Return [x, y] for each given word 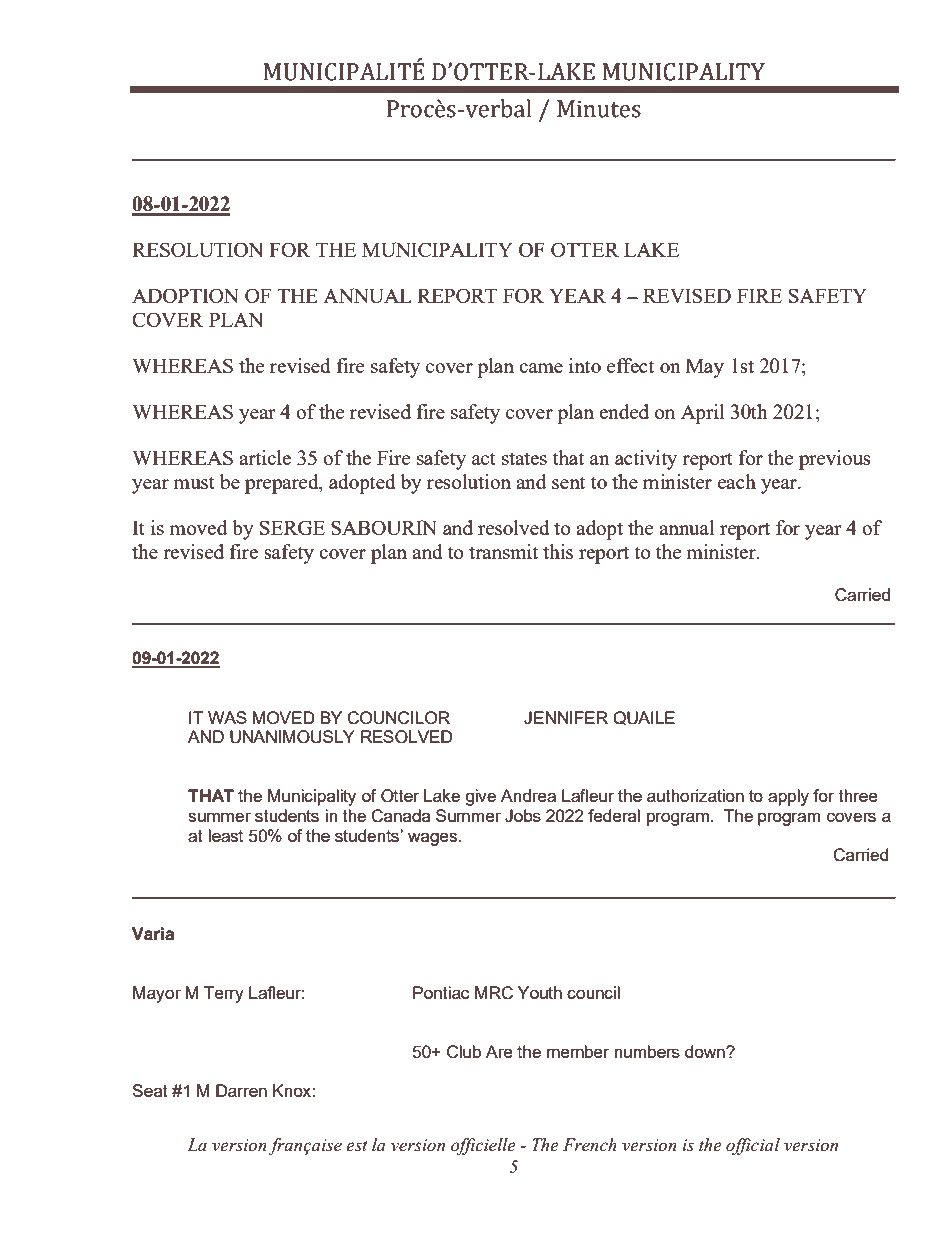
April [703, 414]
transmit [503, 551]
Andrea [528, 795]
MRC [494, 993]
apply [788, 797]
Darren [241, 1090]
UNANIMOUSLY [292, 737]
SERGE [292, 527]
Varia [153, 934]
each [737, 481]
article [265, 457]
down [706, 1051]
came [541, 368]
